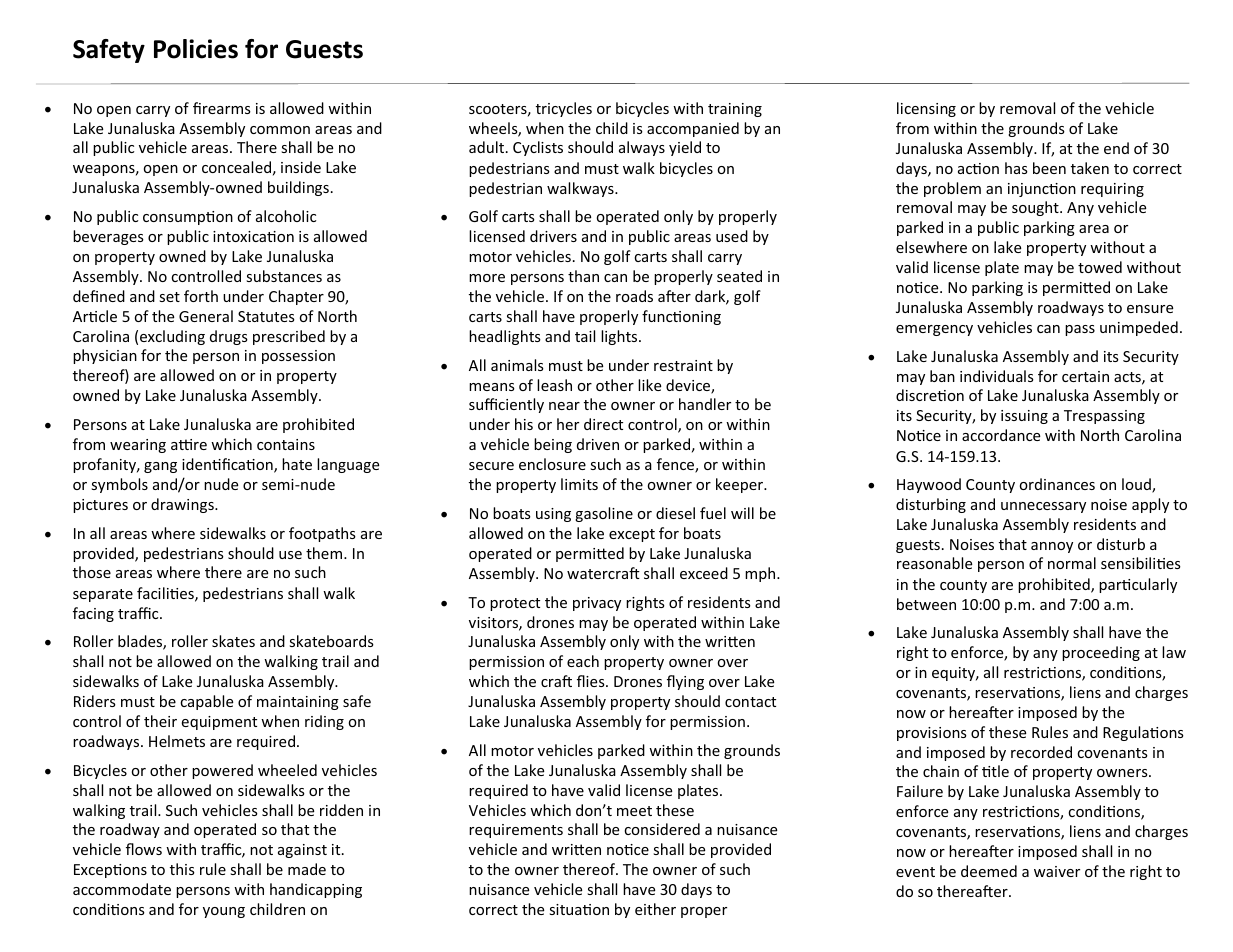 This screenshot has height=952, width=1233. What do you see at coordinates (228, 465) in the screenshot?
I see `identification` at bounding box center [228, 465].
